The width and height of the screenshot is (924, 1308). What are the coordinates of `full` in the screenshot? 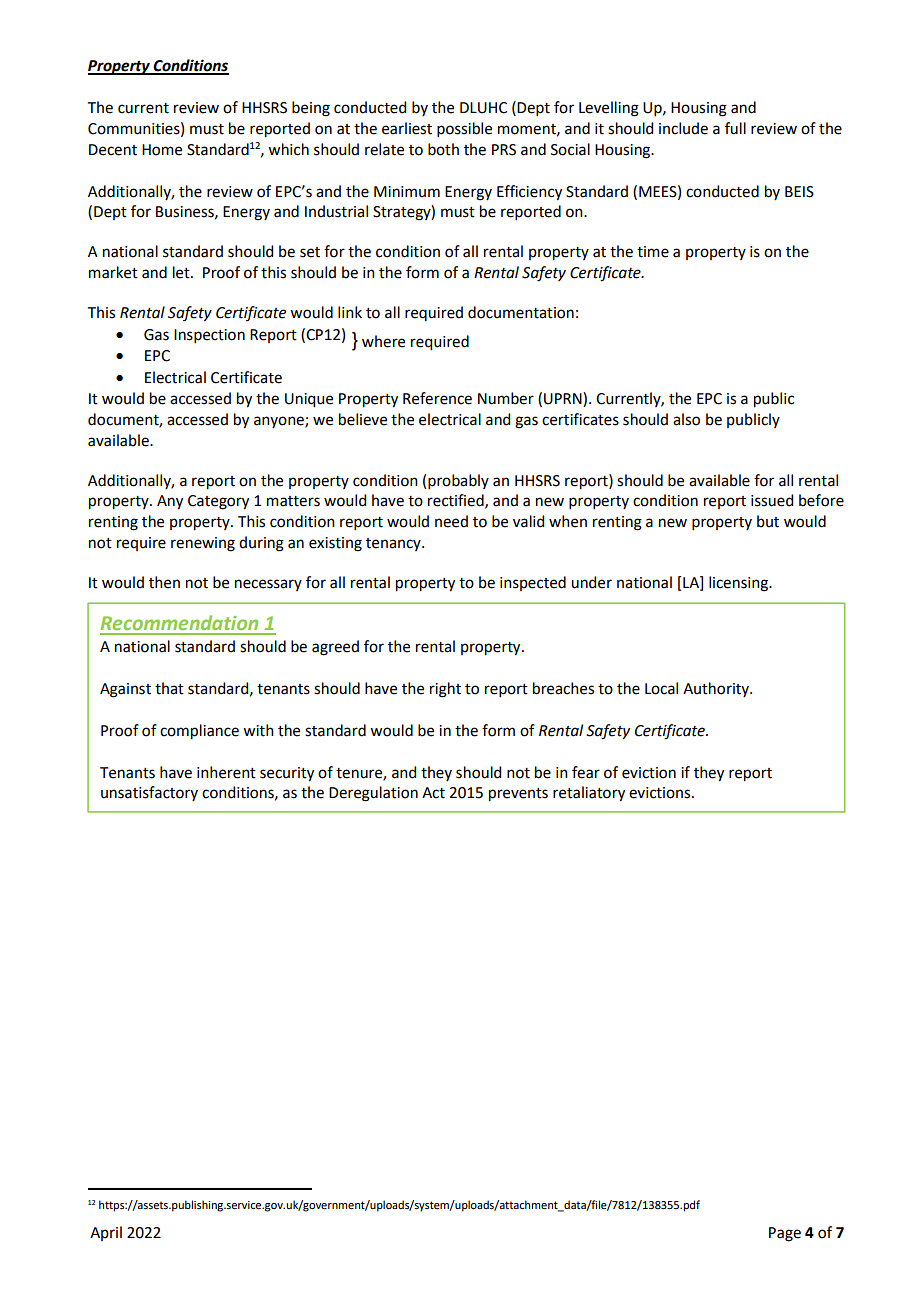 It's located at (735, 128).
